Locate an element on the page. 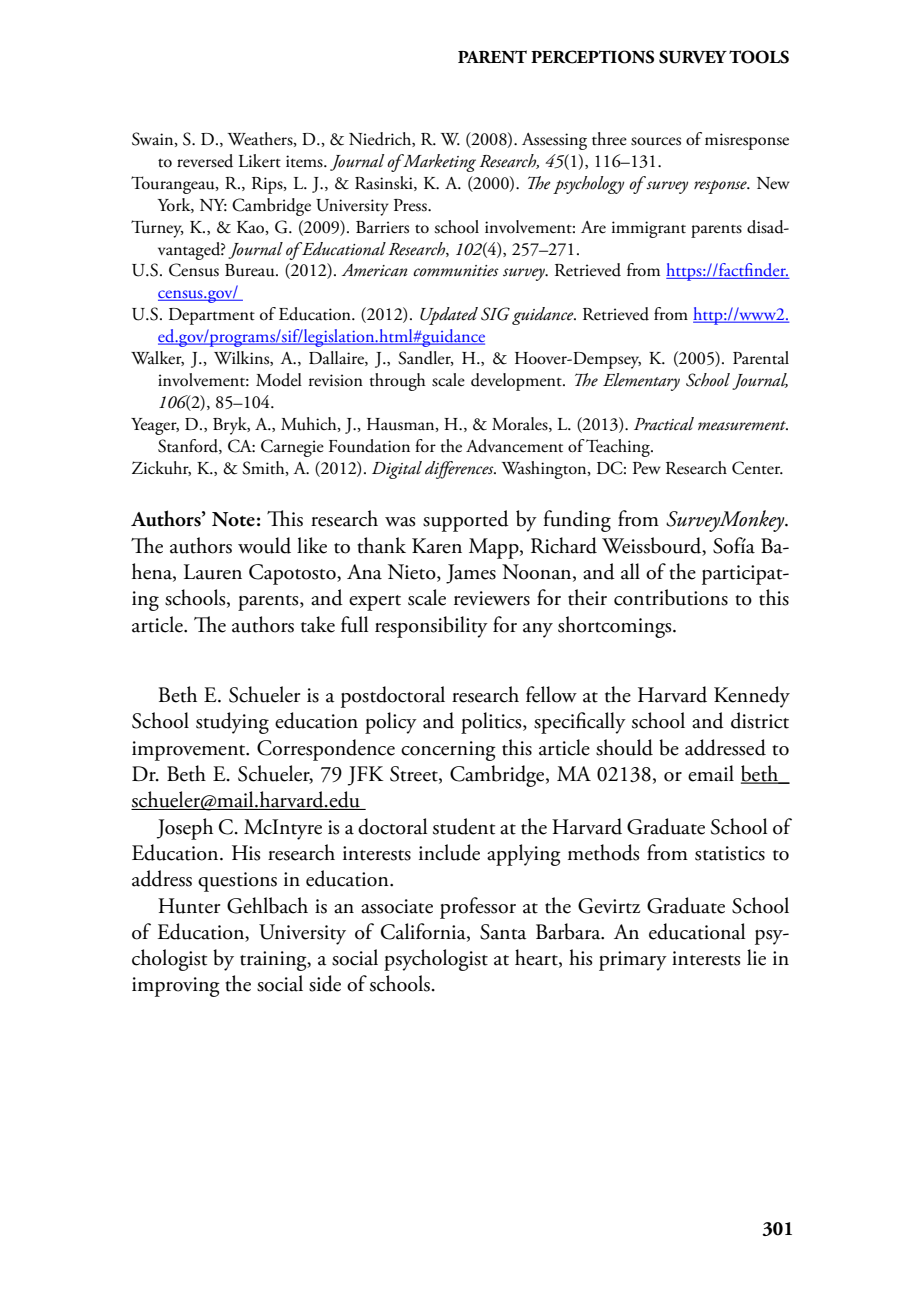 This image has width=921, height=1316. Pew is located at coordinates (647, 468).
